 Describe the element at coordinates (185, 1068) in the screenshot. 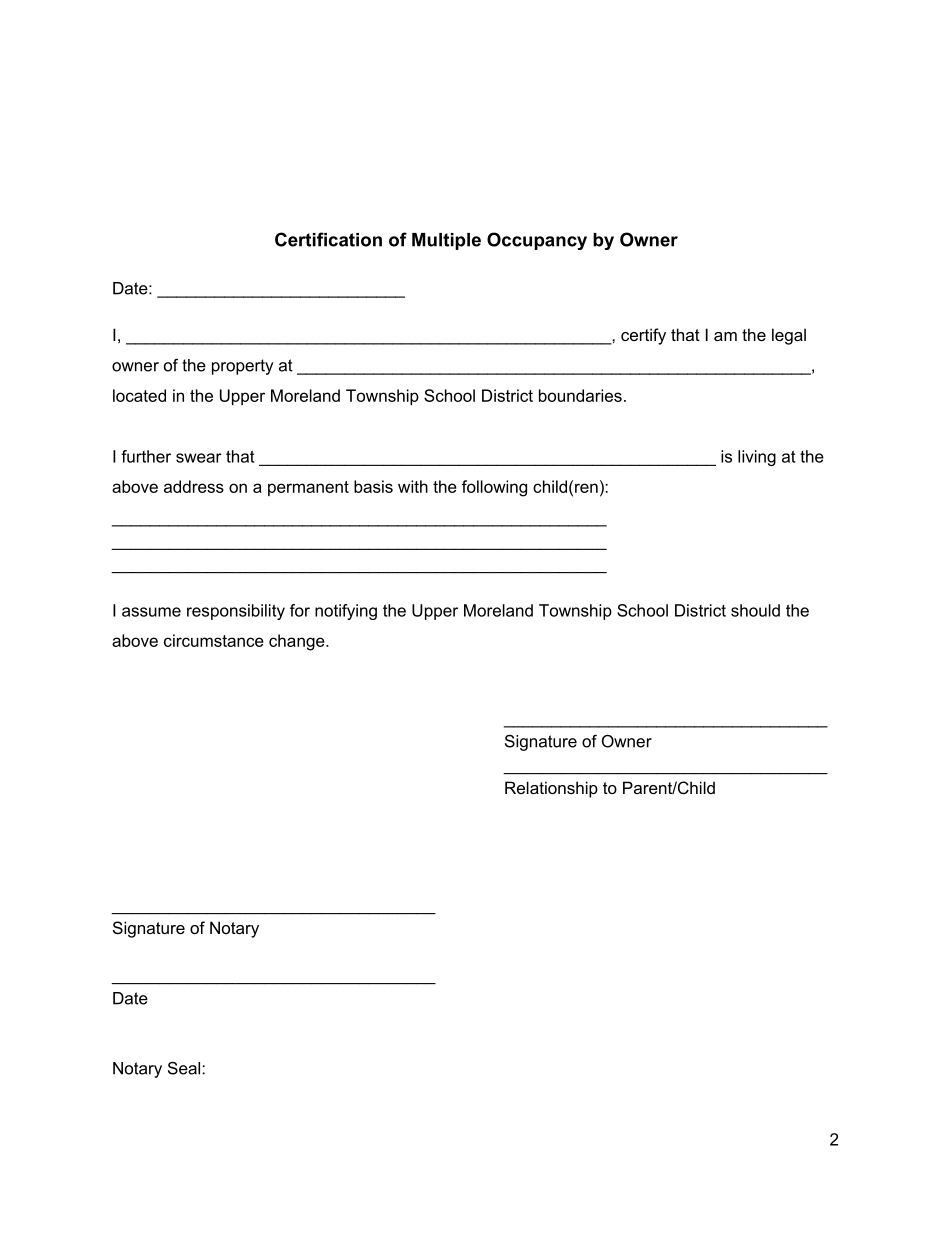

I see `Seal` at that location.
